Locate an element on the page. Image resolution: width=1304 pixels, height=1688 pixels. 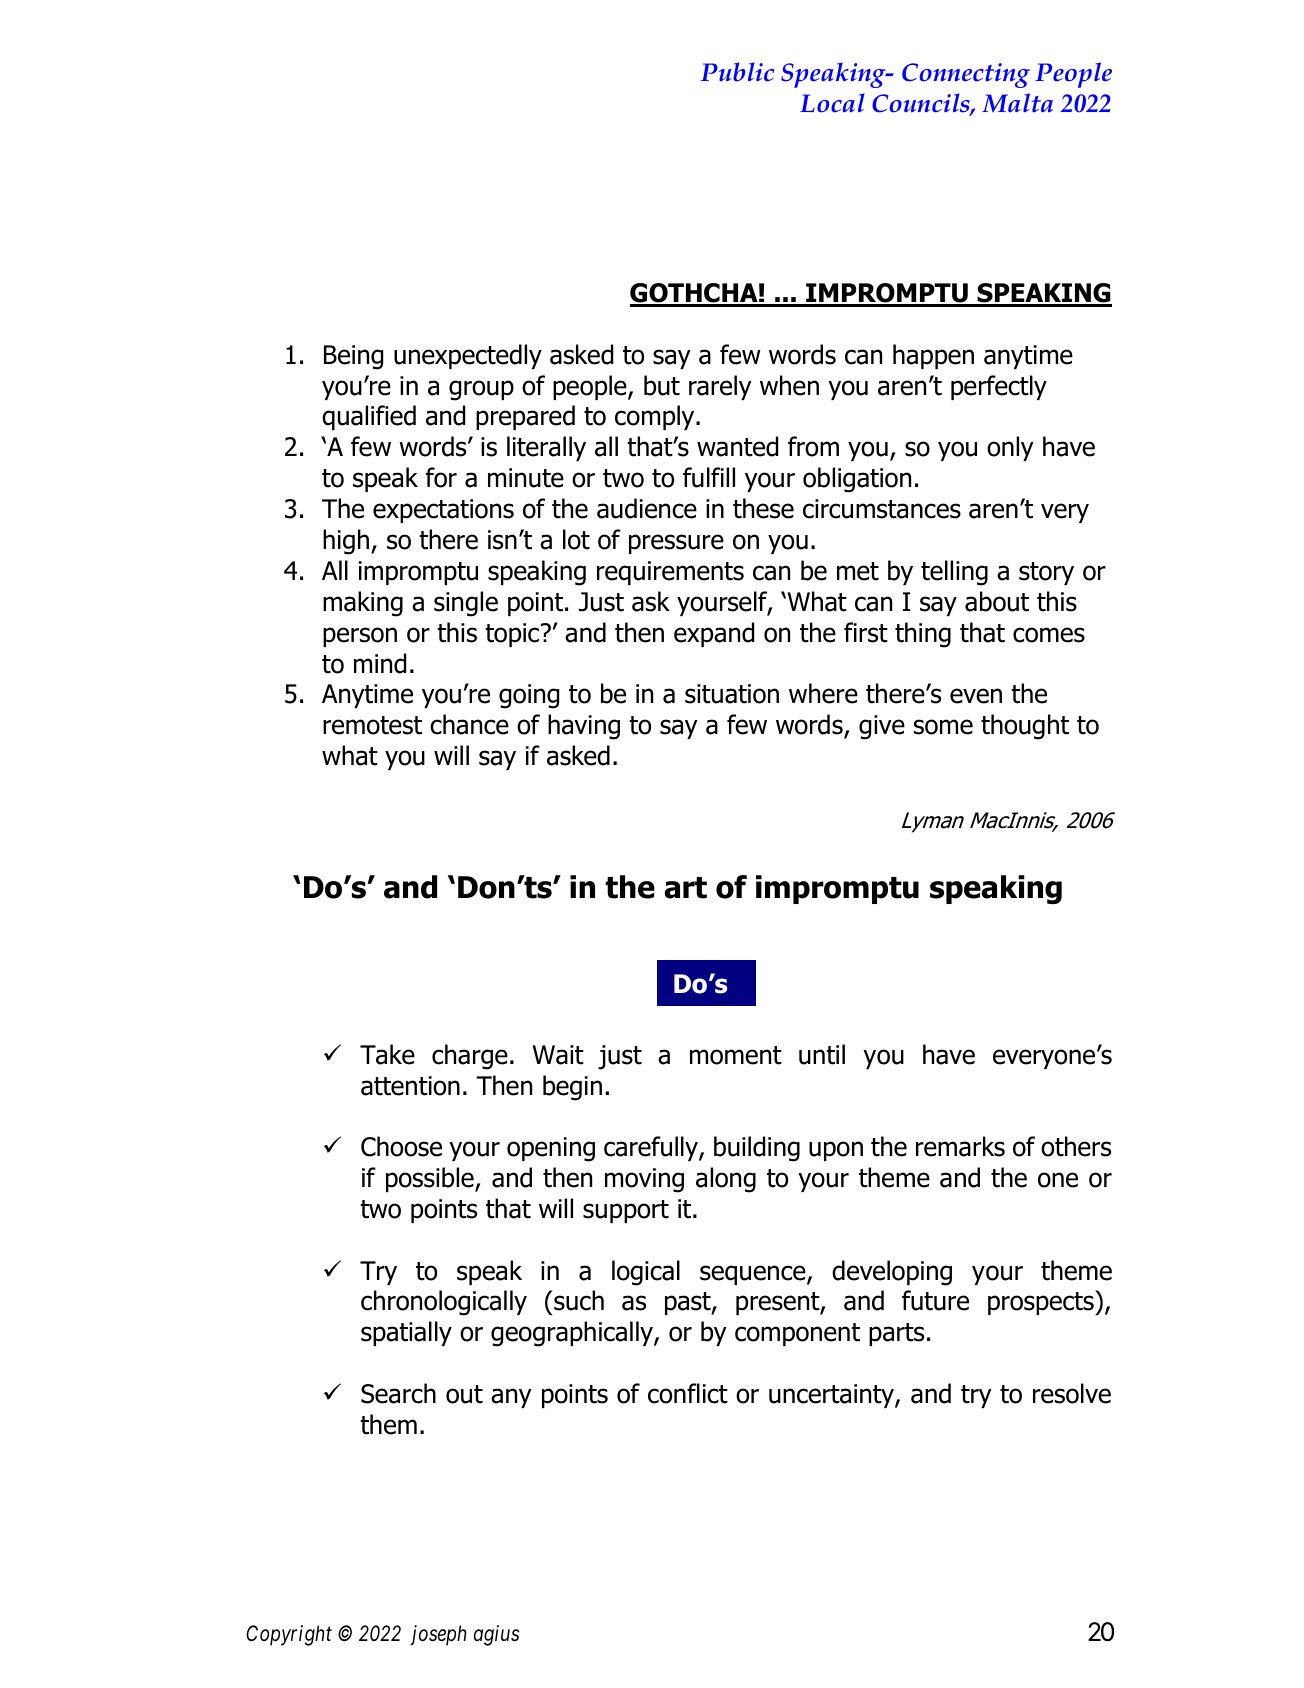
remarks is located at coordinates (960, 1146).
